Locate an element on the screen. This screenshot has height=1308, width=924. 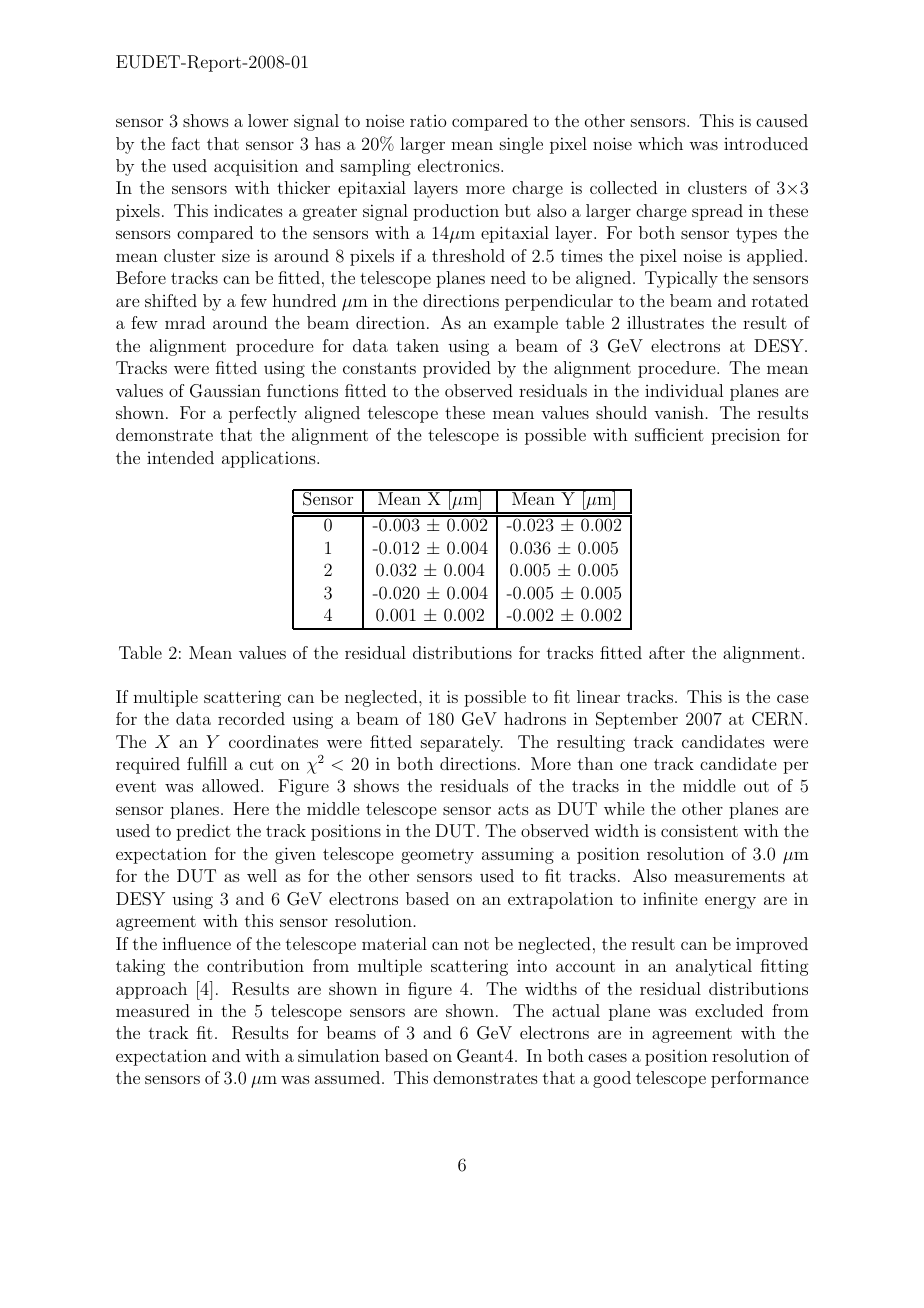
assumed is located at coordinates (349, 1077).
